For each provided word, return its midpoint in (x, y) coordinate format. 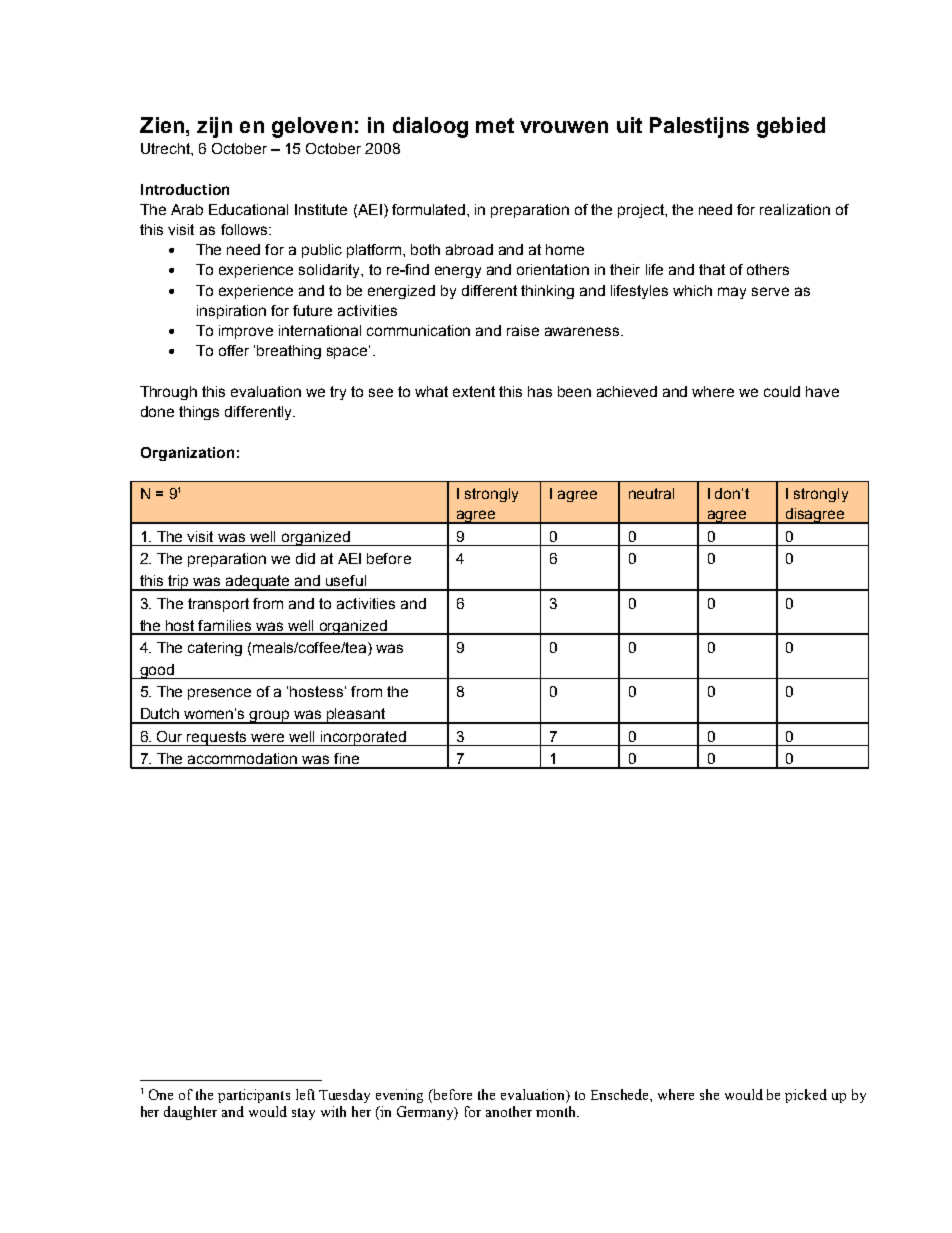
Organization (187, 454)
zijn (214, 127)
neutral (651, 493)
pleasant (356, 716)
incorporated (363, 738)
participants (254, 1096)
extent (474, 391)
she (709, 1094)
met (495, 125)
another (509, 1111)
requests (217, 738)
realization (795, 209)
